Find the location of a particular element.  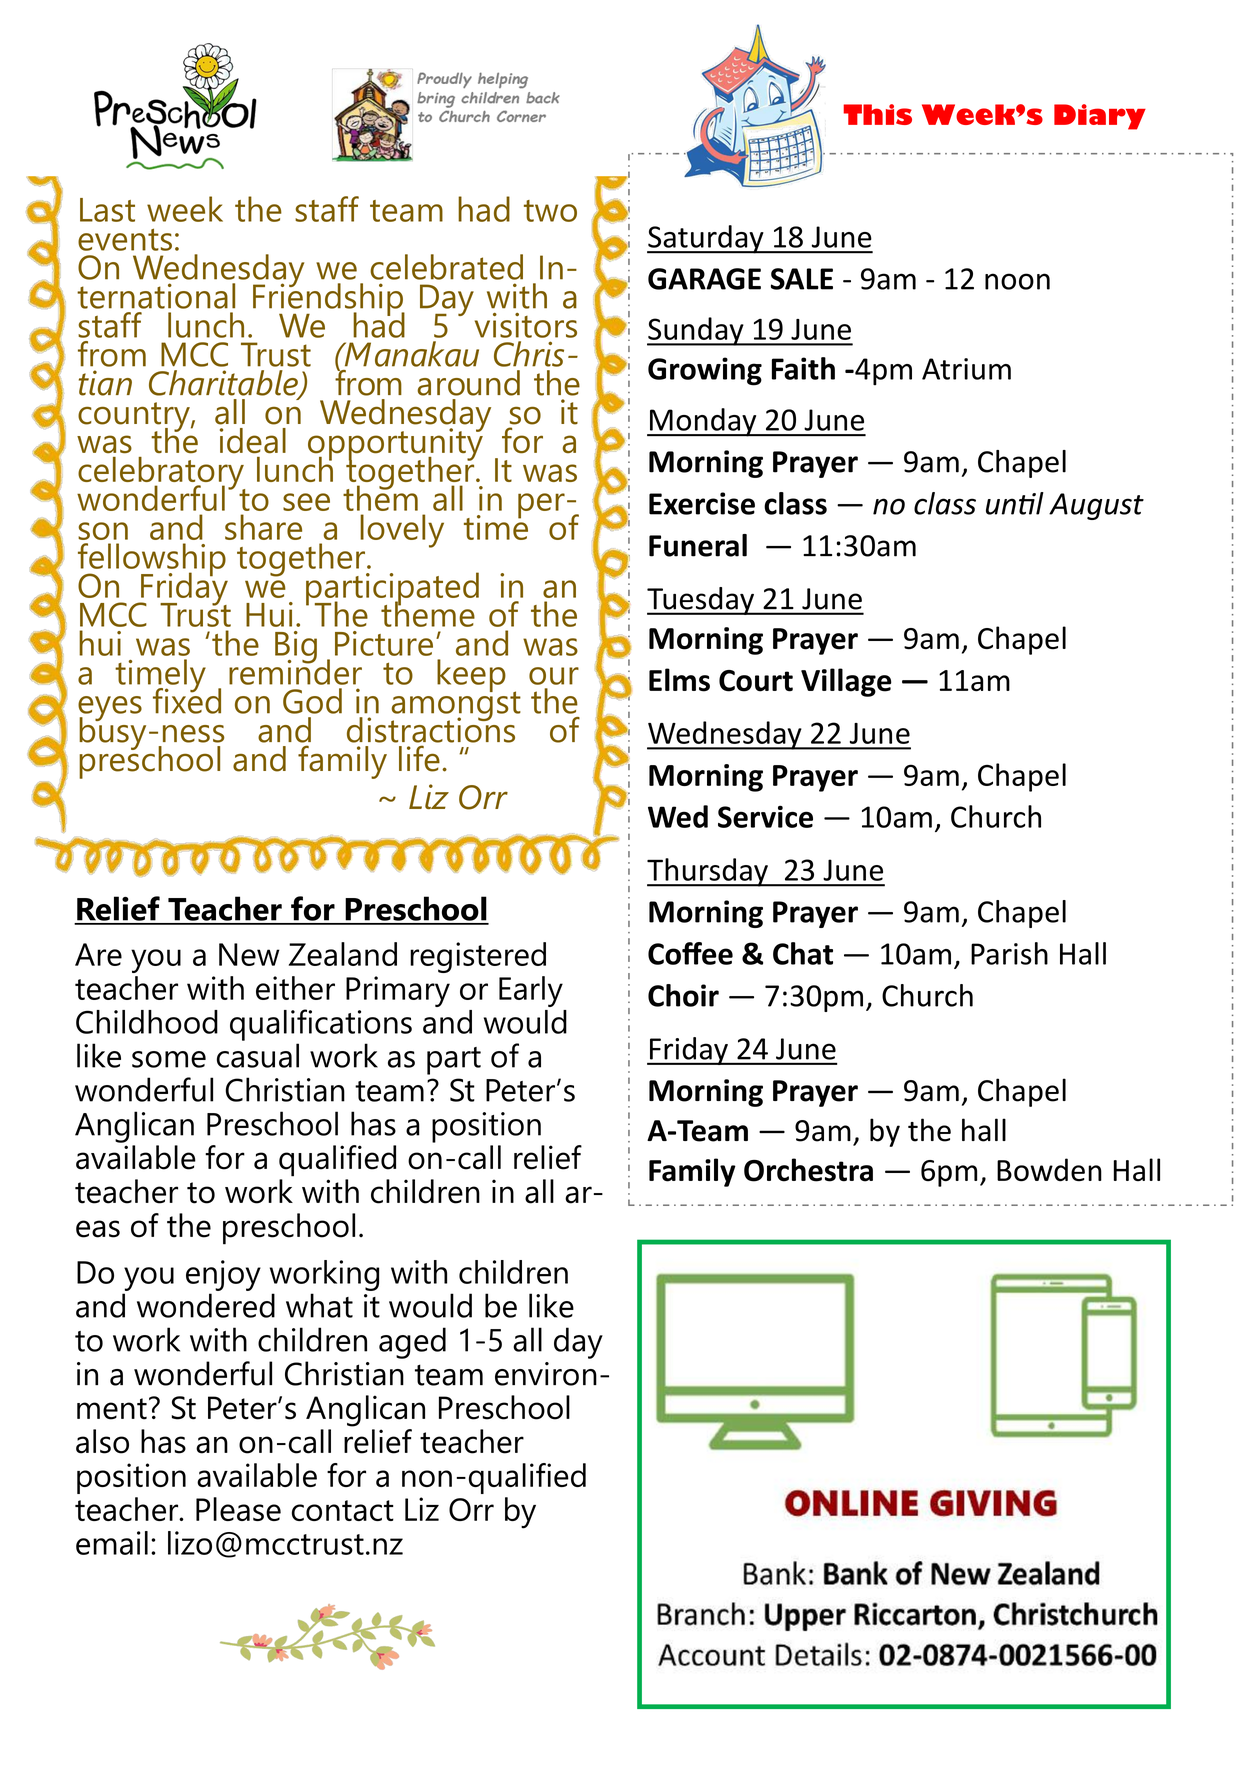

New is located at coordinates (249, 954).
